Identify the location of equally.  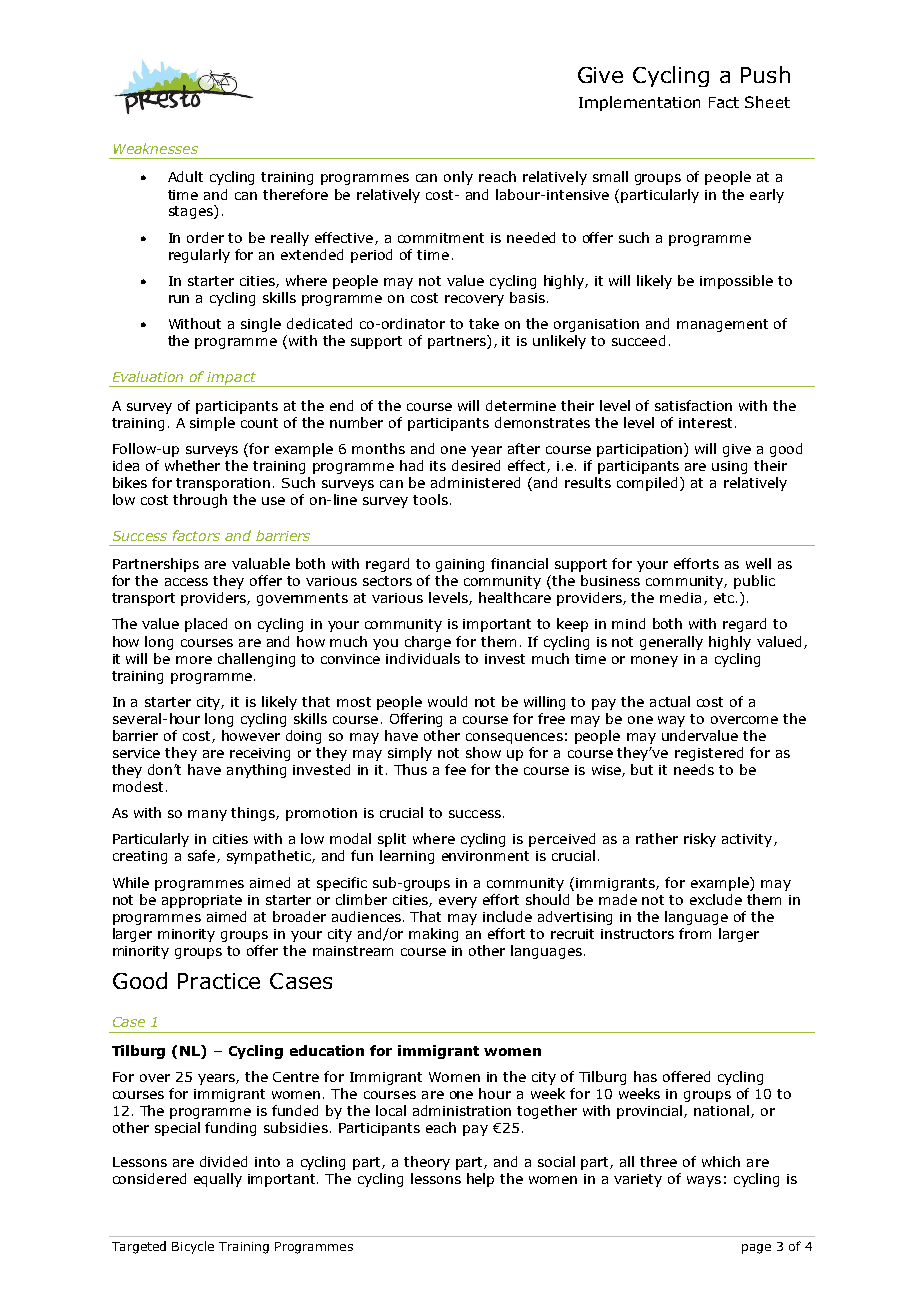
(218, 1180).
